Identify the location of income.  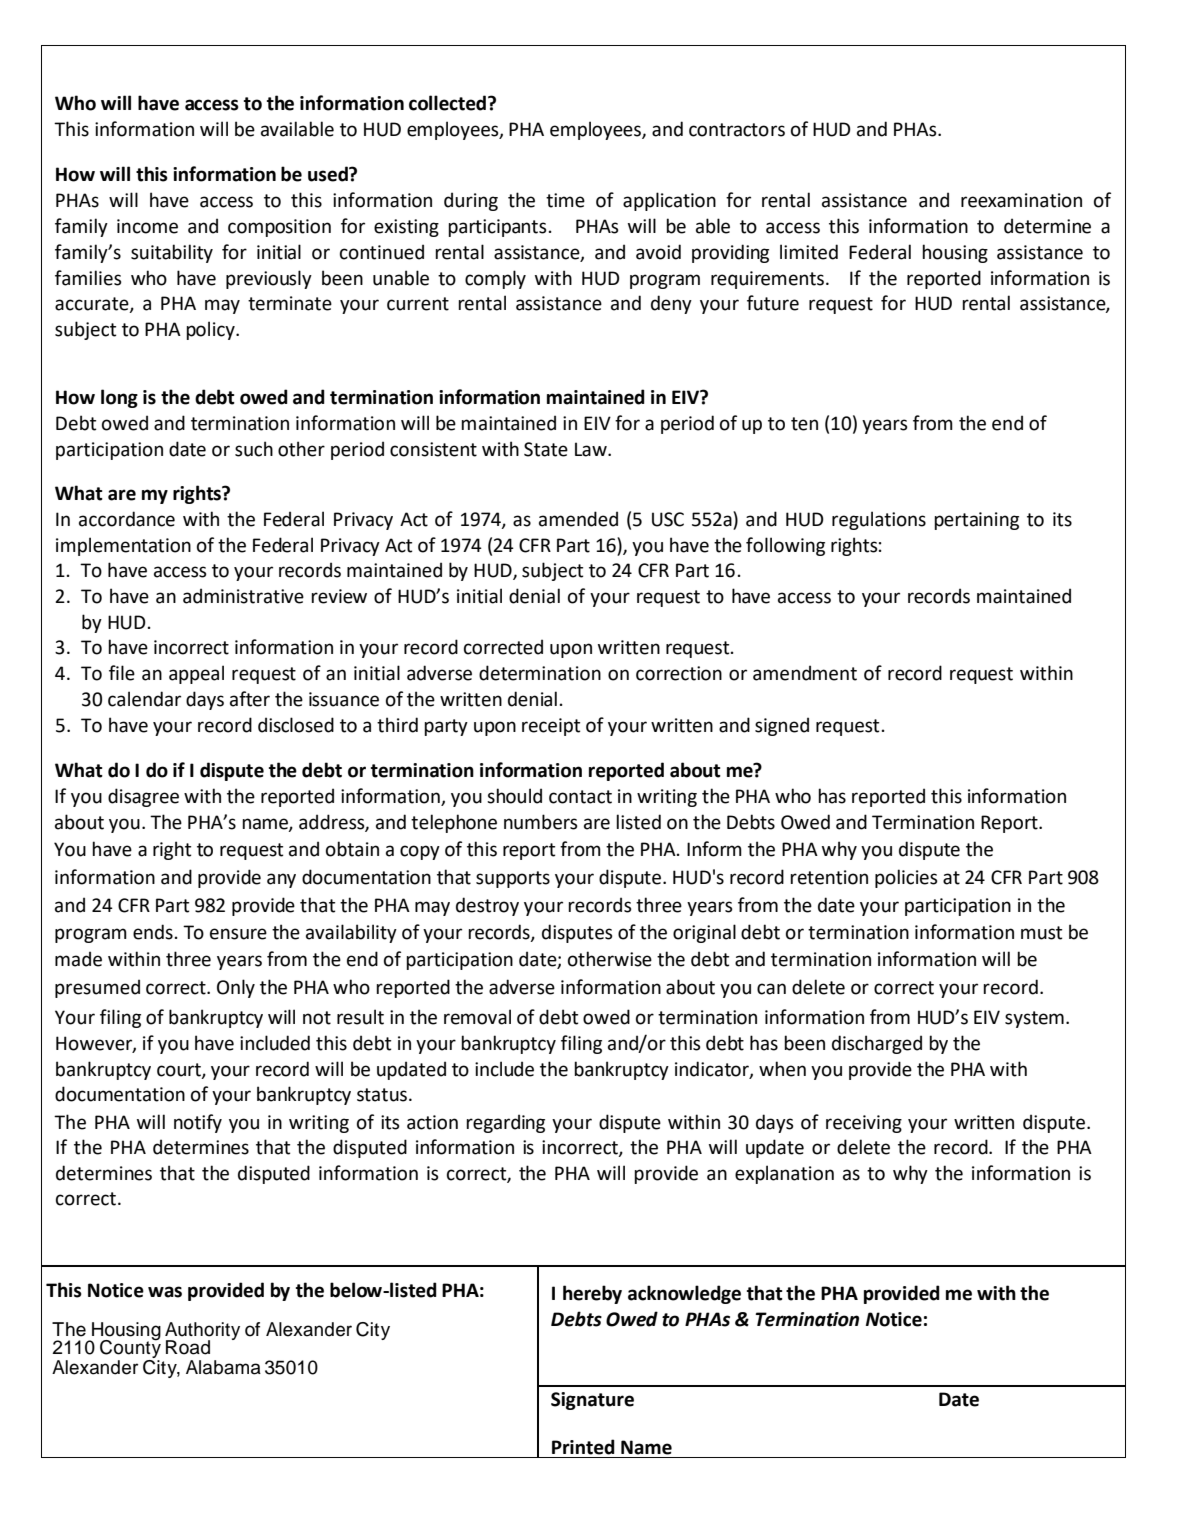
(147, 226).
